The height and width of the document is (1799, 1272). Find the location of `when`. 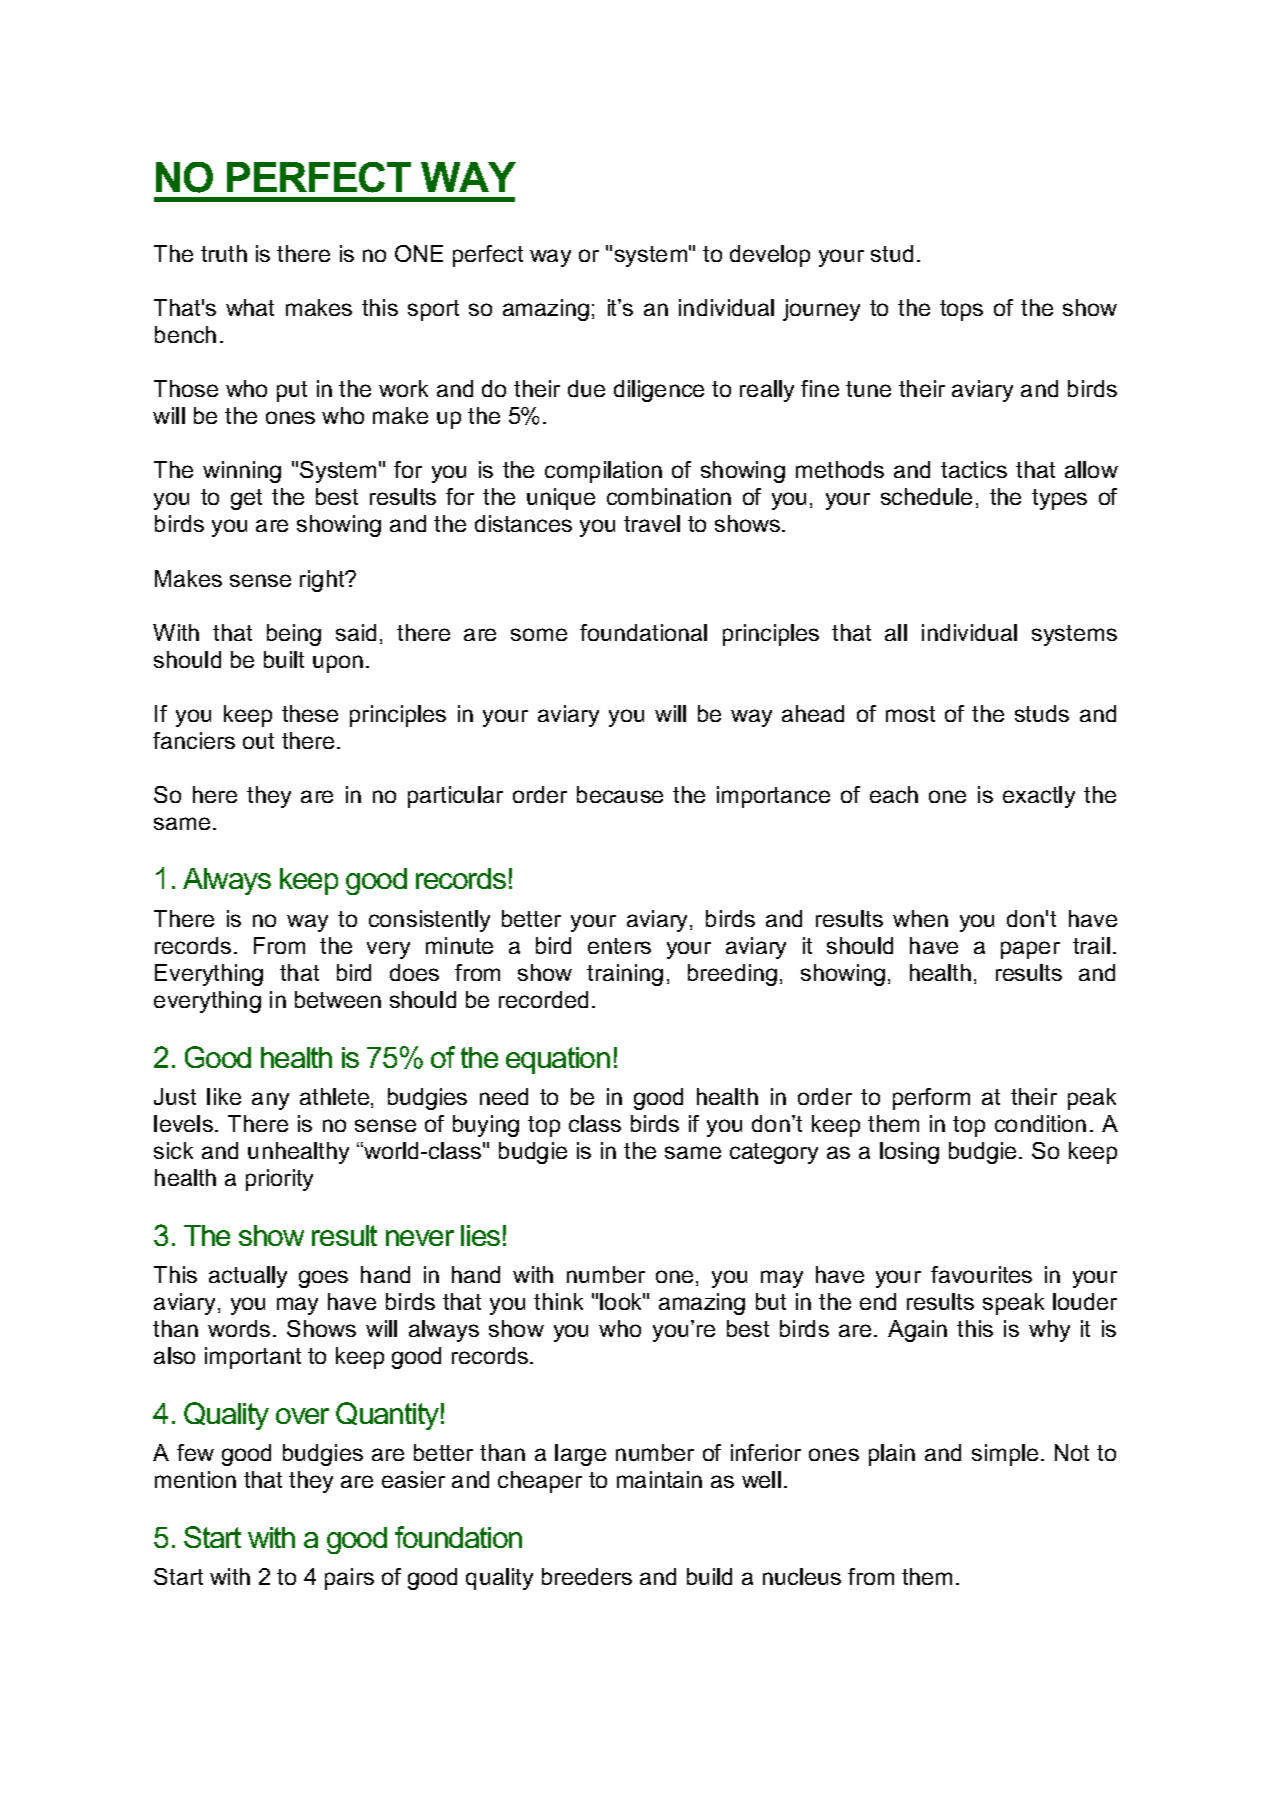

when is located at coordinates (920, 918).
